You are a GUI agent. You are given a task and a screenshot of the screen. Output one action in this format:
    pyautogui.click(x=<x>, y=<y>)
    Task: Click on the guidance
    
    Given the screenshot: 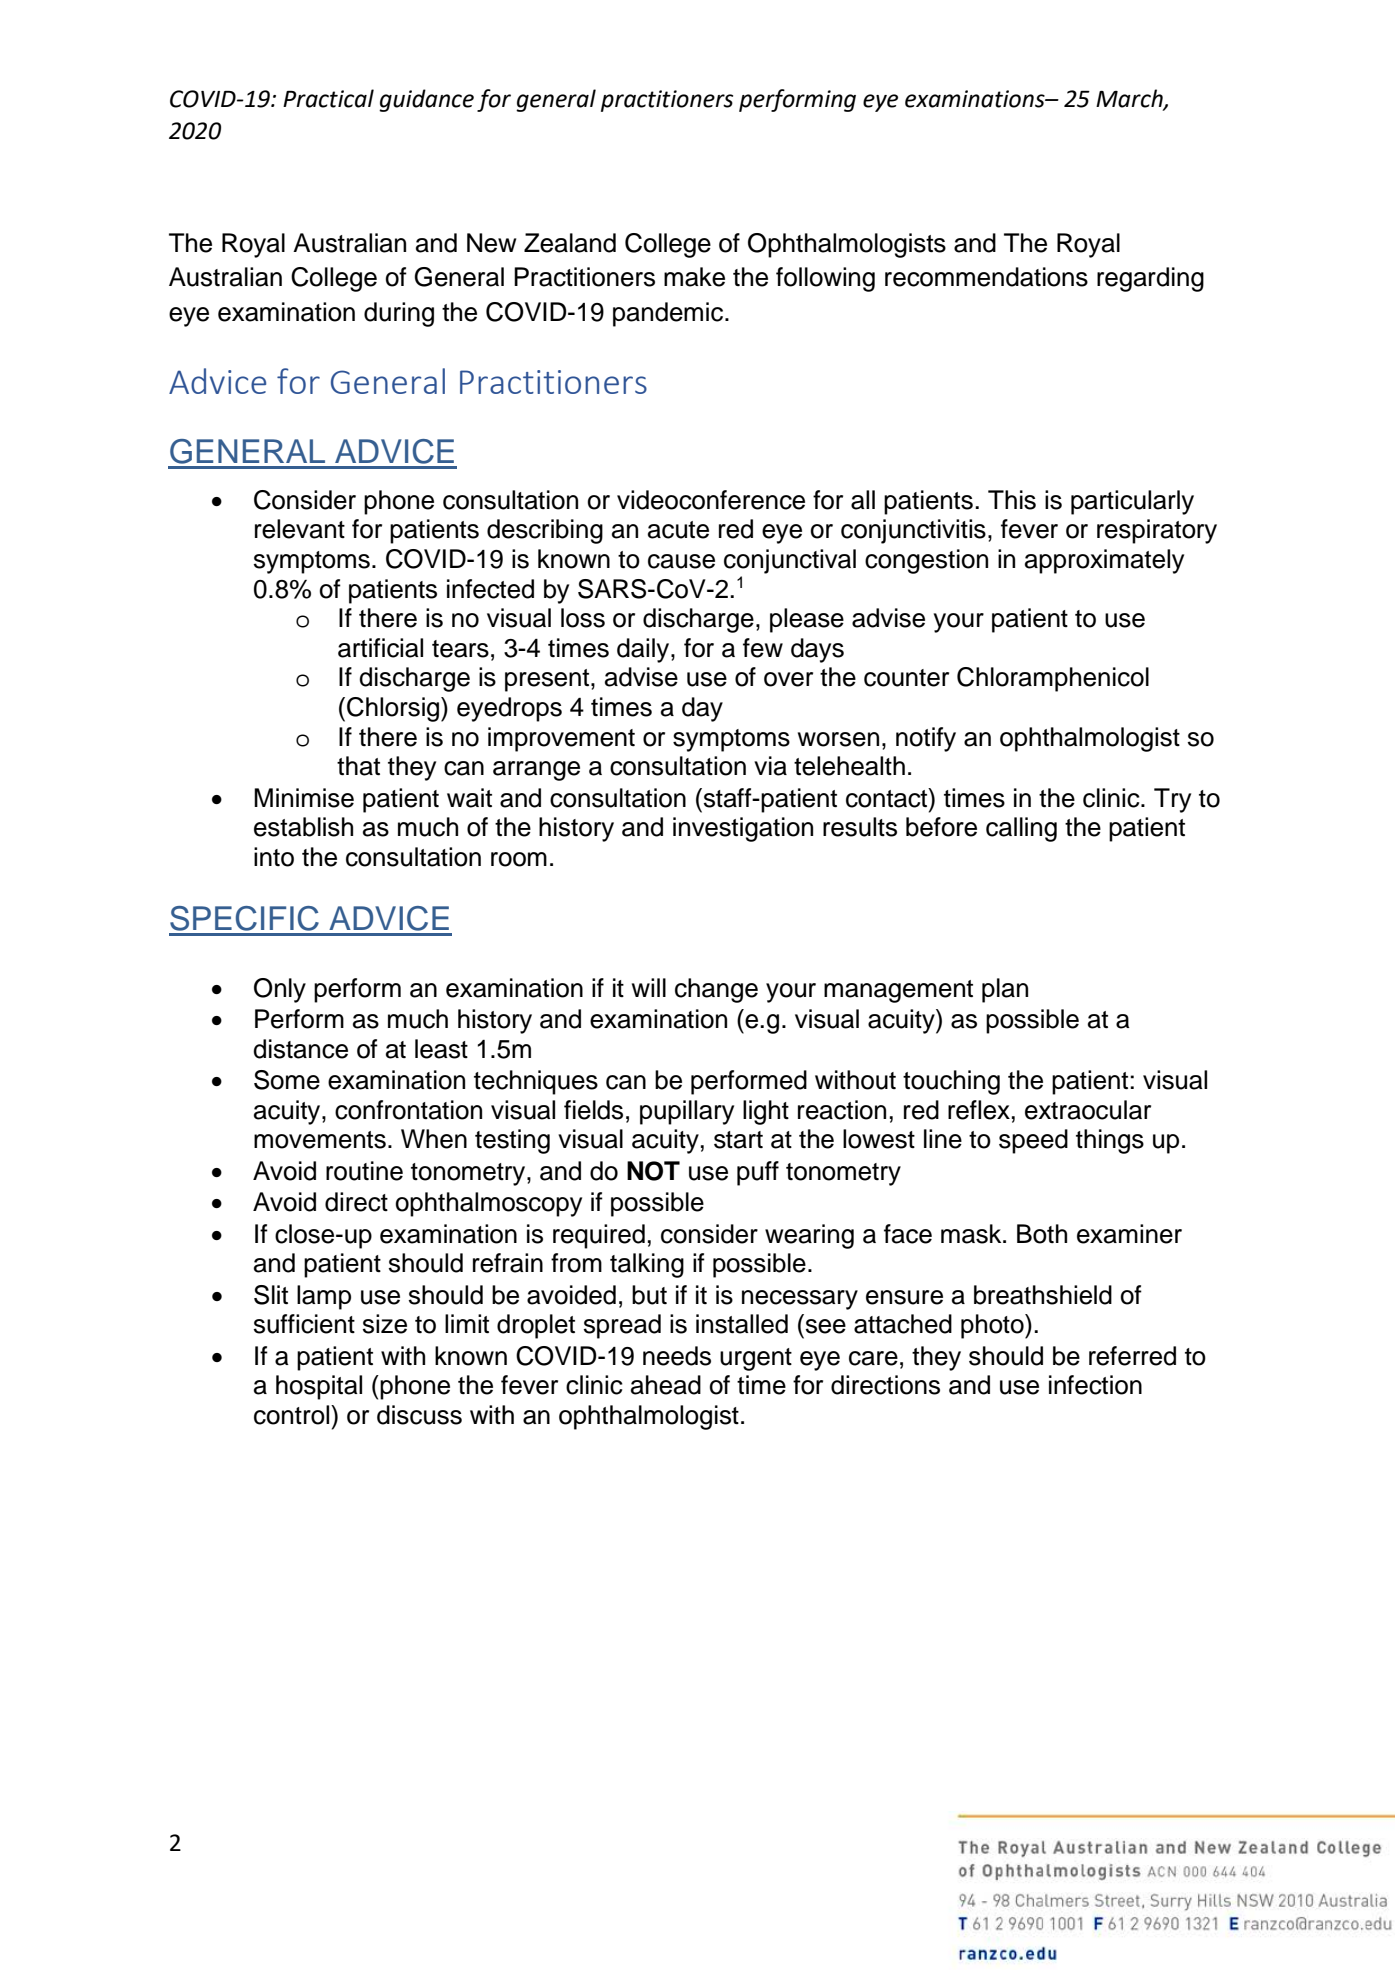 What is the action you would take?
    pyautogui.click(x=426, y=100)
